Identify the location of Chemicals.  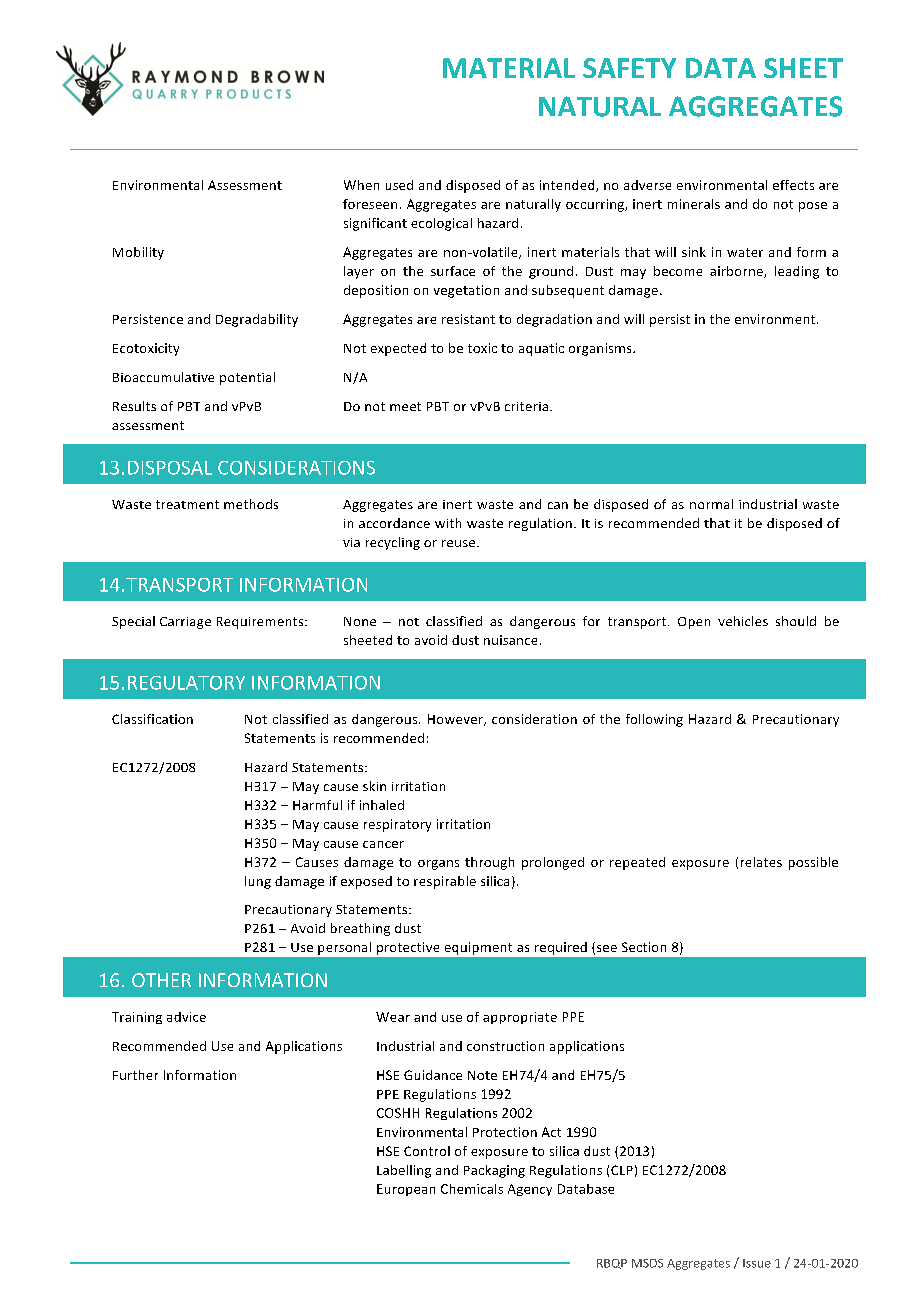
(472, 1189).
